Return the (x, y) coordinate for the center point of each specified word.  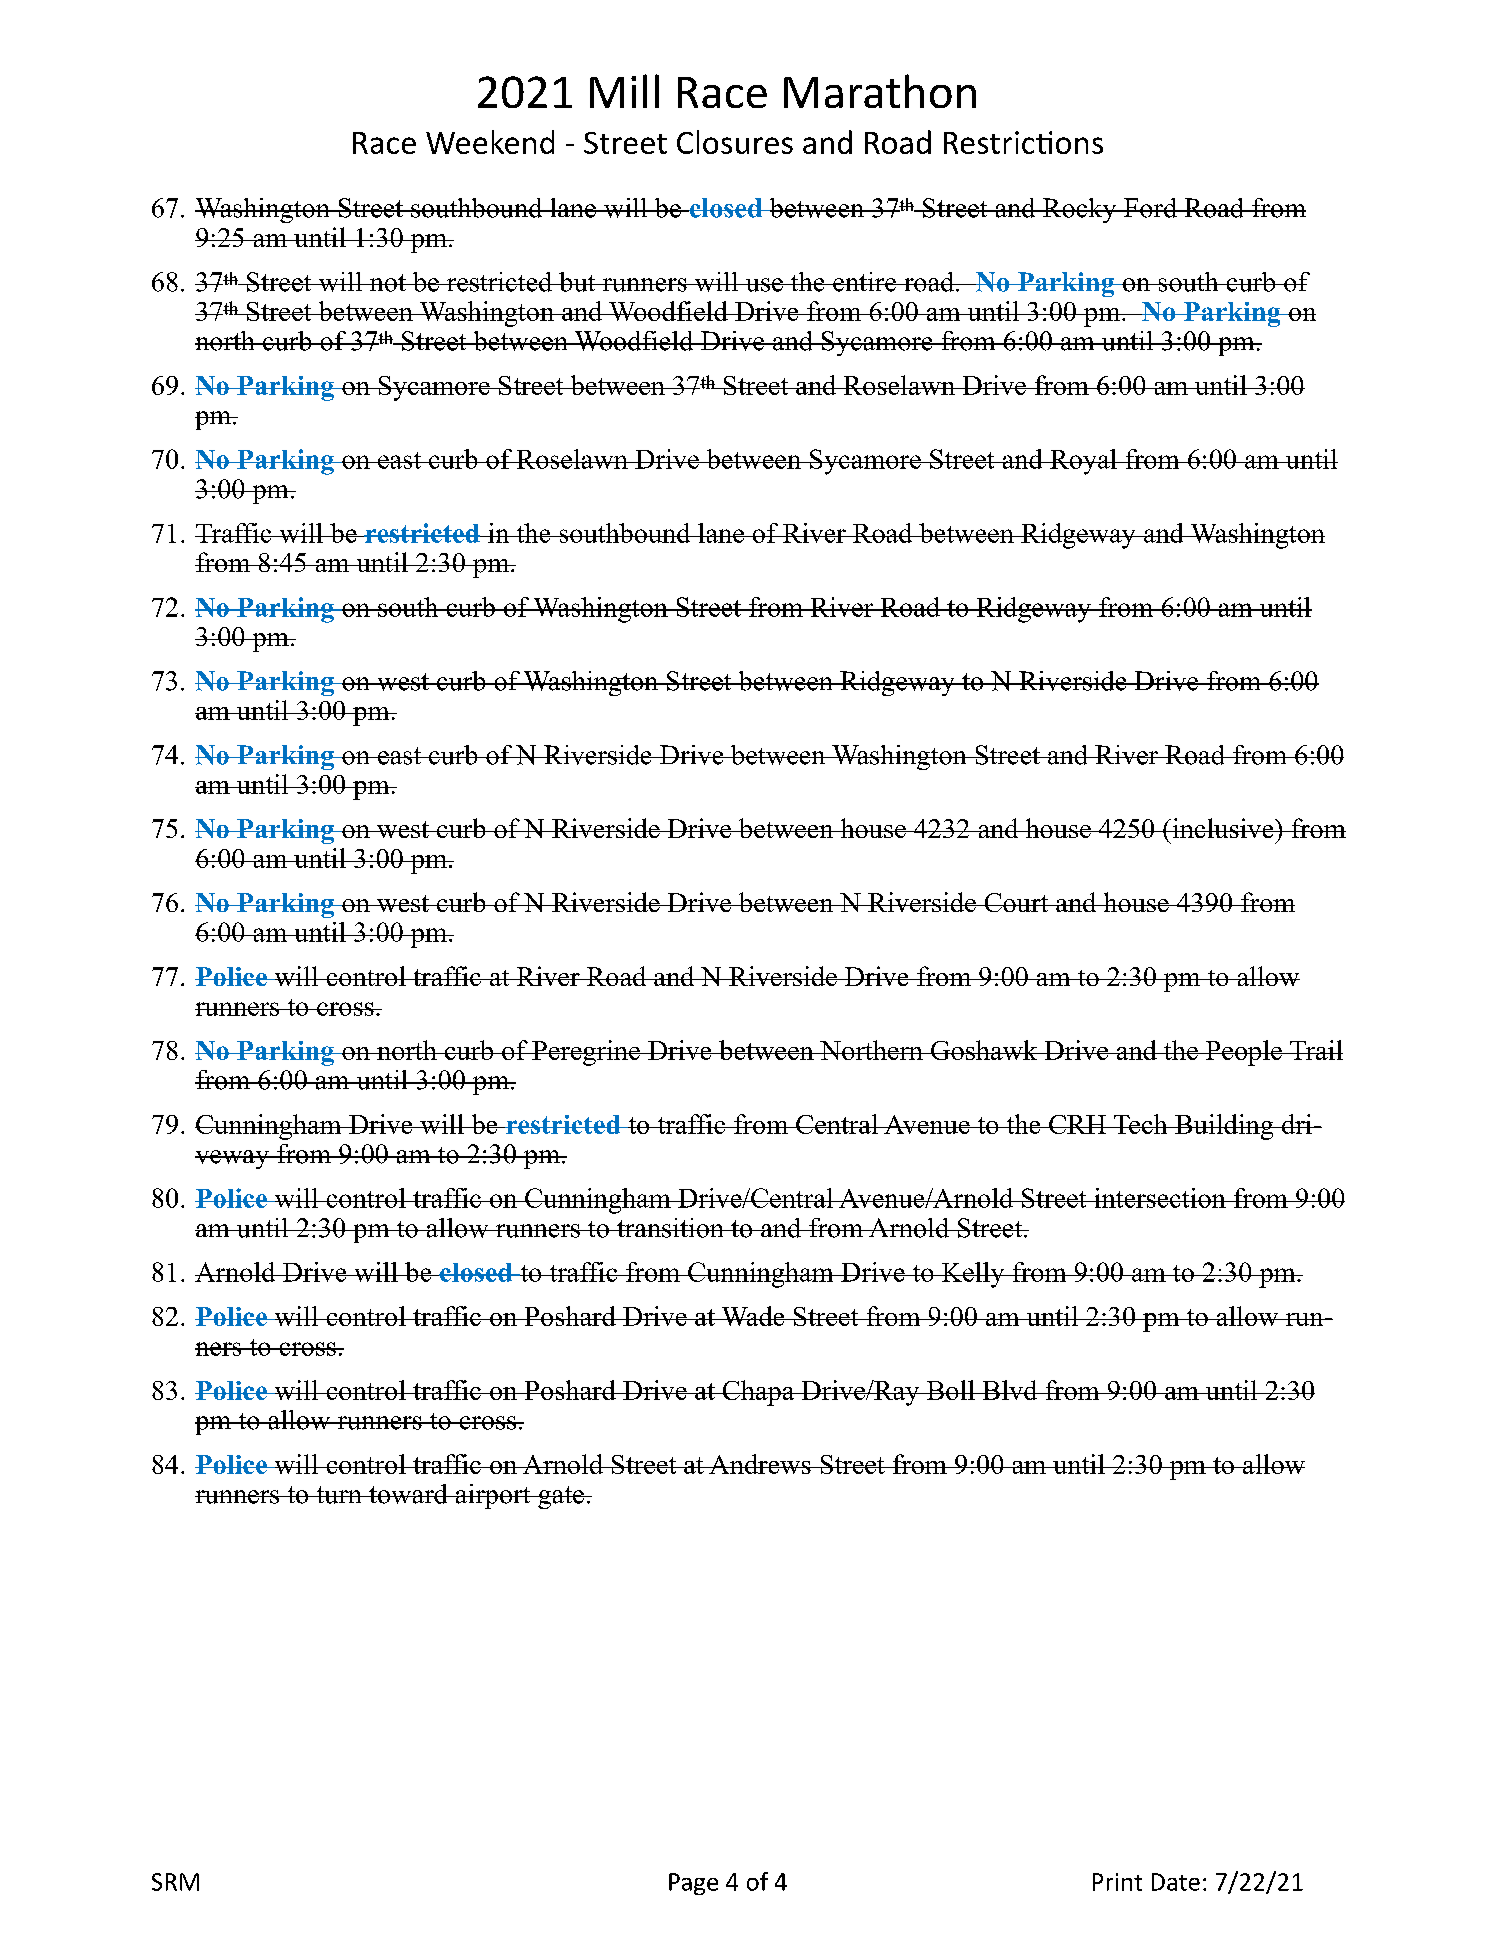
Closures (735, 142)
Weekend (490, 142)
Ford (1151, 208)
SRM (175, 1882)
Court (1016, 902)
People (1244, 1053)
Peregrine (586, 1053)
